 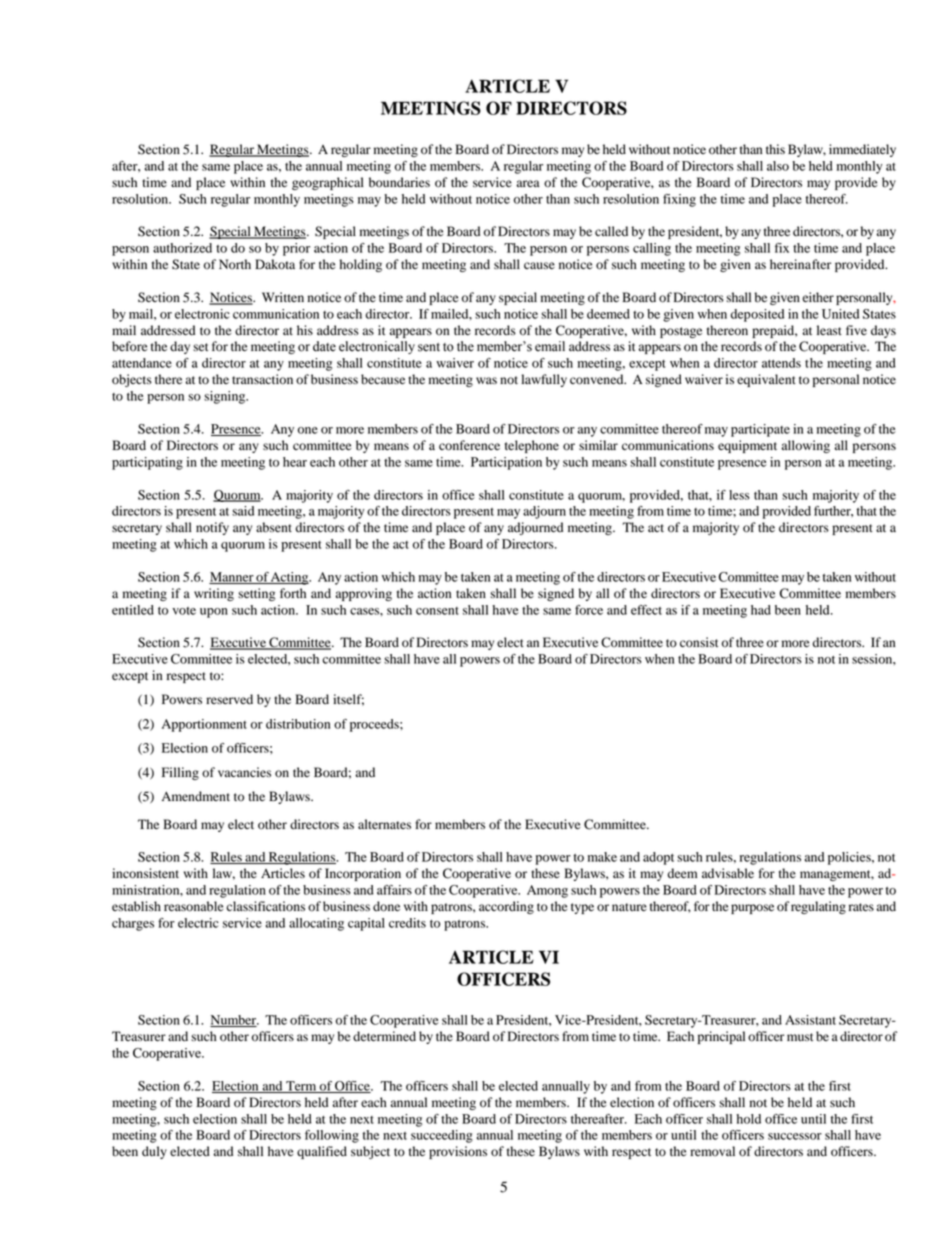 What do you see at coordinates (818, 907) in the document?
I see `regulating` at bounding box center [818, 907].
